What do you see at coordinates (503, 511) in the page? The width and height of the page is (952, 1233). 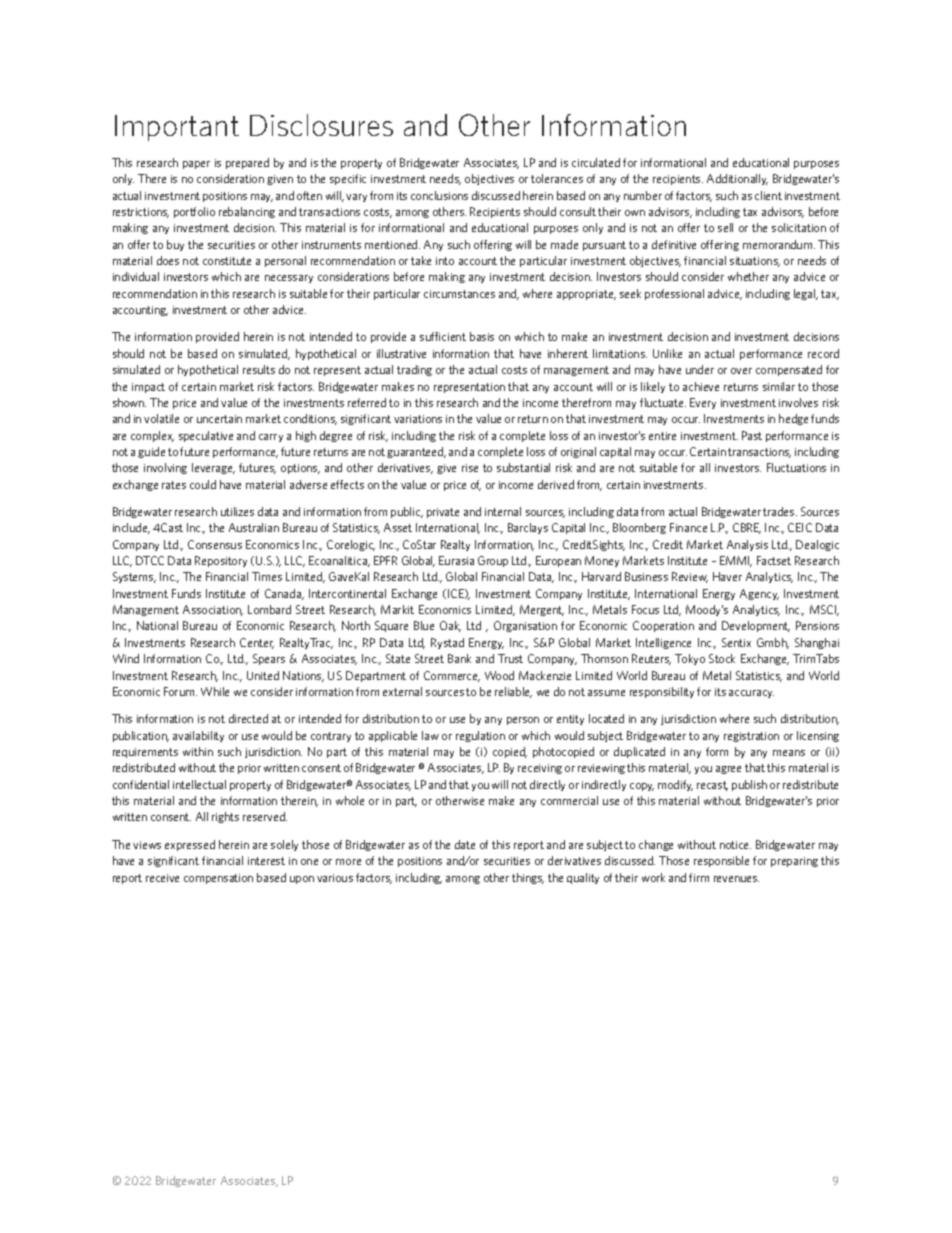 I see `internal` at bounding box center [503, 511].
